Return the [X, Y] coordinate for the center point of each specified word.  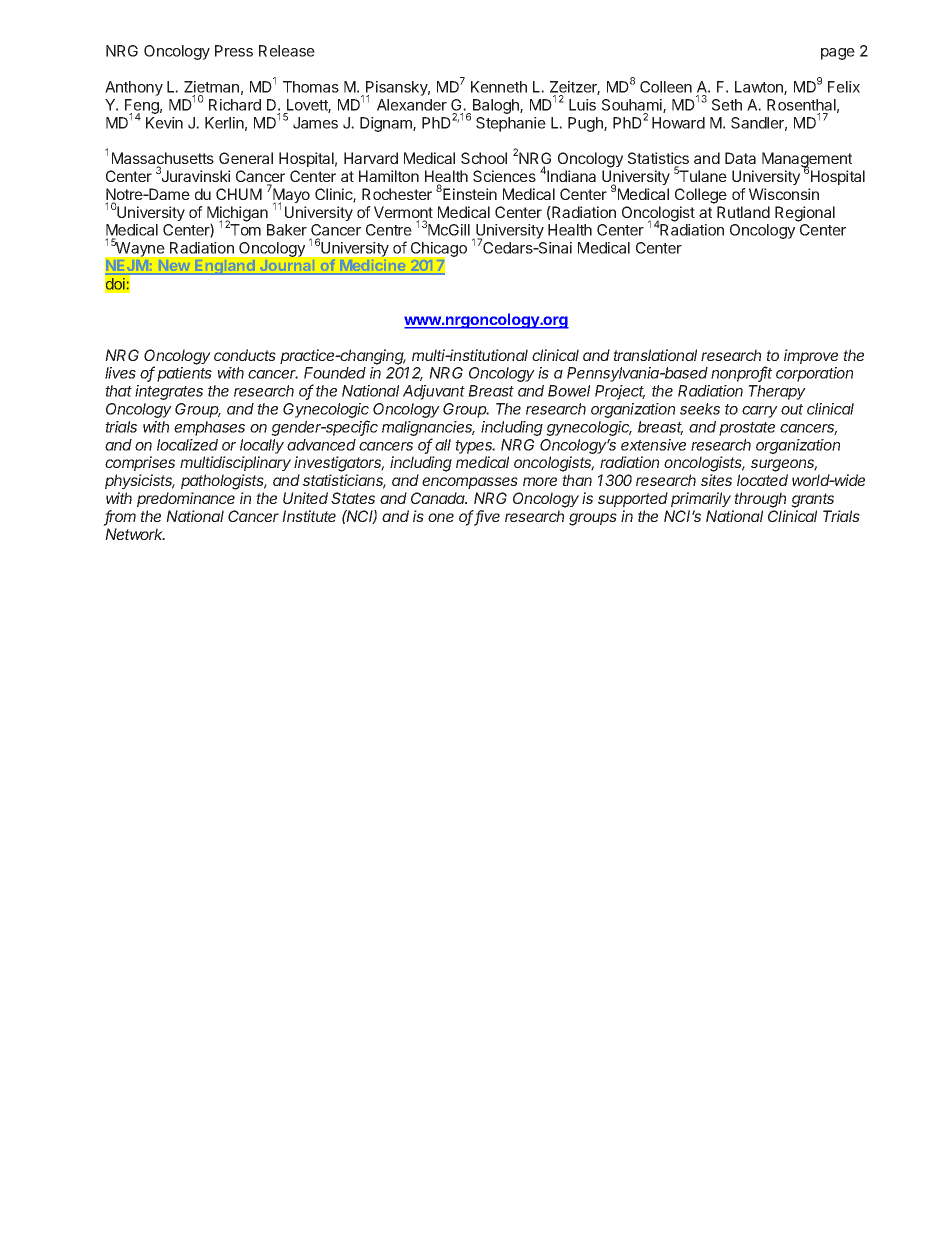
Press [234, 51]
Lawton [760, 88]
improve [811, 356]
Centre [389, 230]
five [487, 517]
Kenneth [499, 87]
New [174, 266]
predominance [186, 499]
